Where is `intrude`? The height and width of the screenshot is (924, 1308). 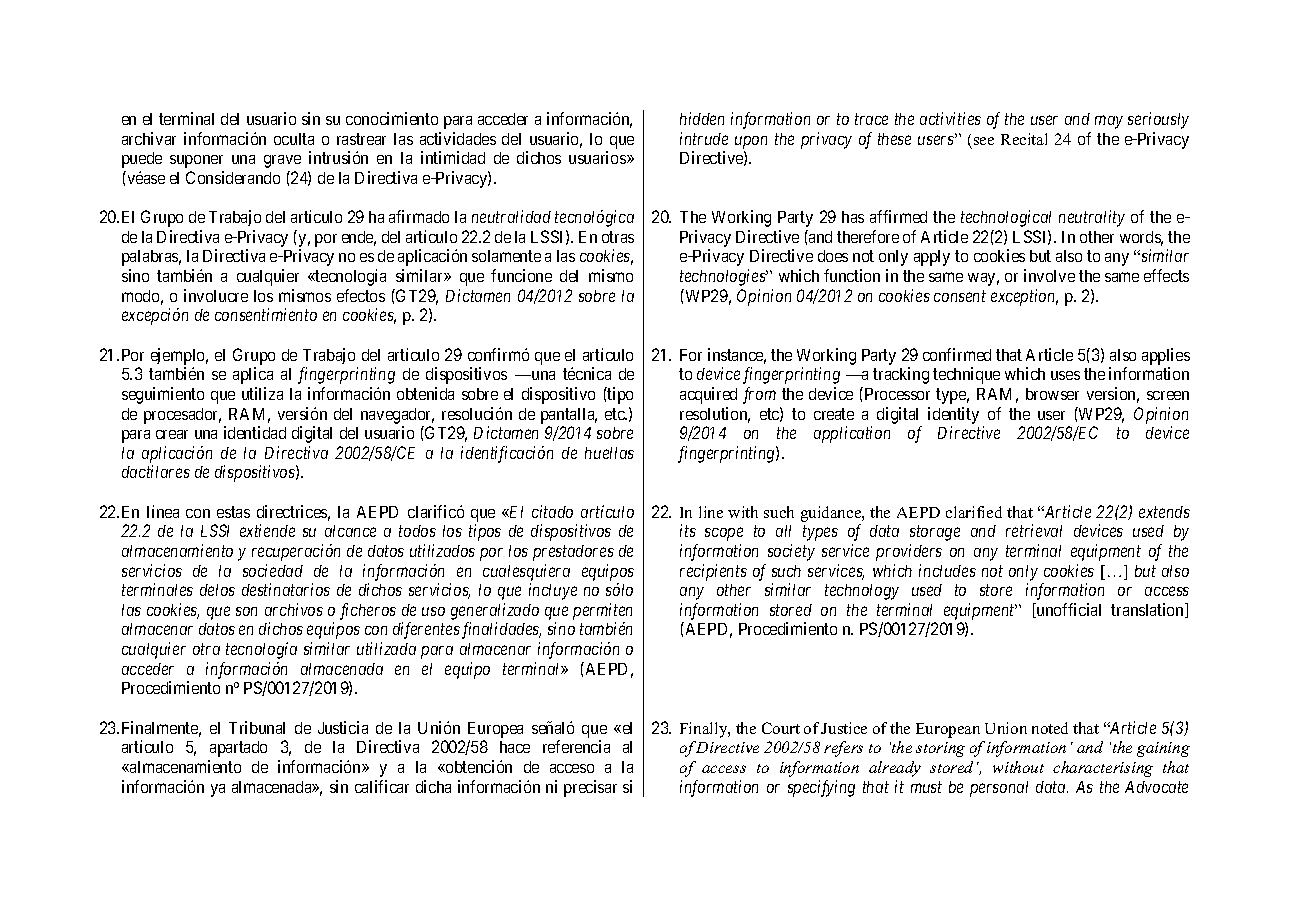
intrude is located at coordinates (704, 138).
